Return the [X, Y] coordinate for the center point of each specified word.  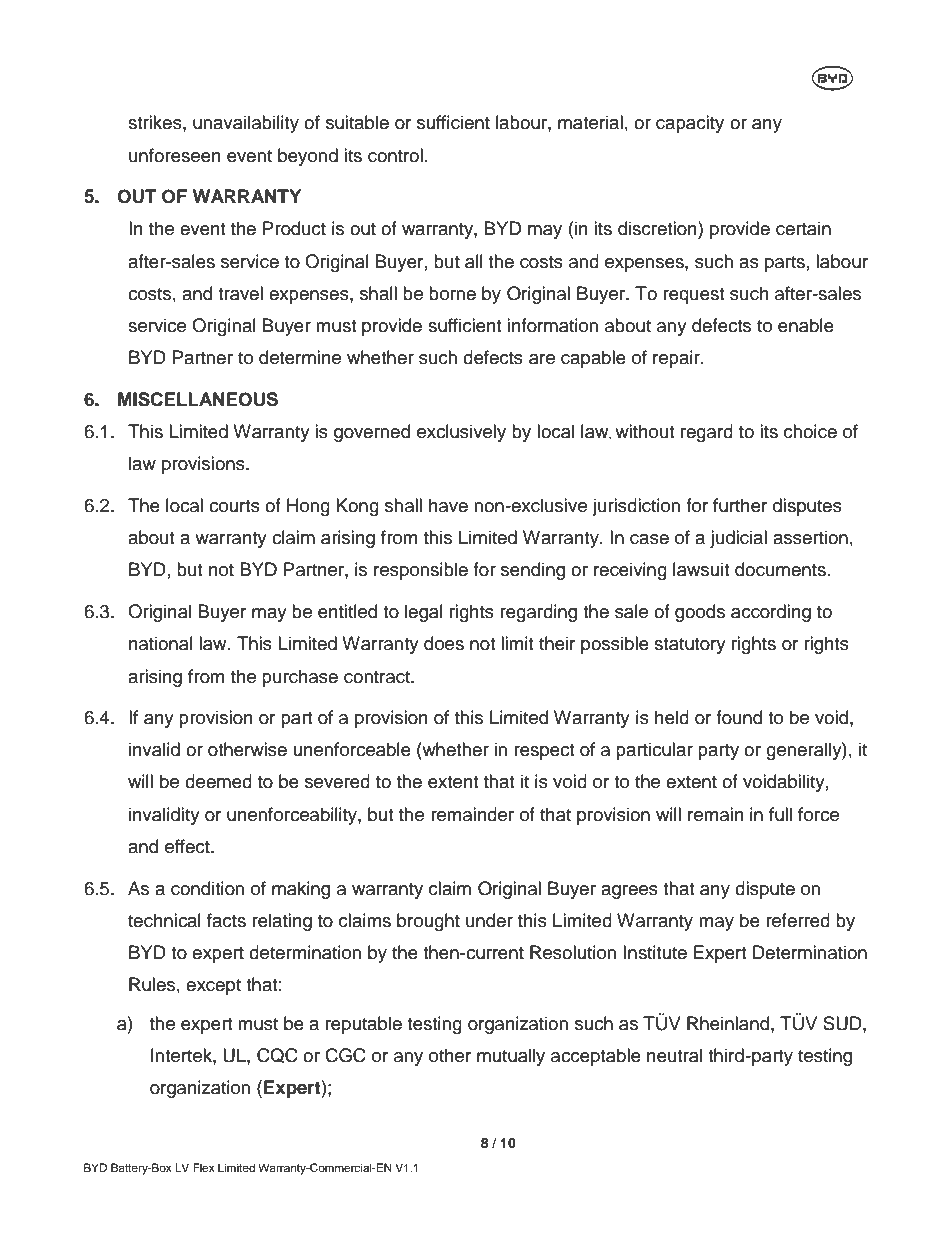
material [590, 122]
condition [207, 888]
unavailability [246, 124]
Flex [204, 1167]
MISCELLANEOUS [198, 399]
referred [798, 920]
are [542, 359]
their [557, 643]
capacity [690, 124]
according [771, 613]
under [489, 920]
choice [810, 431]
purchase [300, 678]
